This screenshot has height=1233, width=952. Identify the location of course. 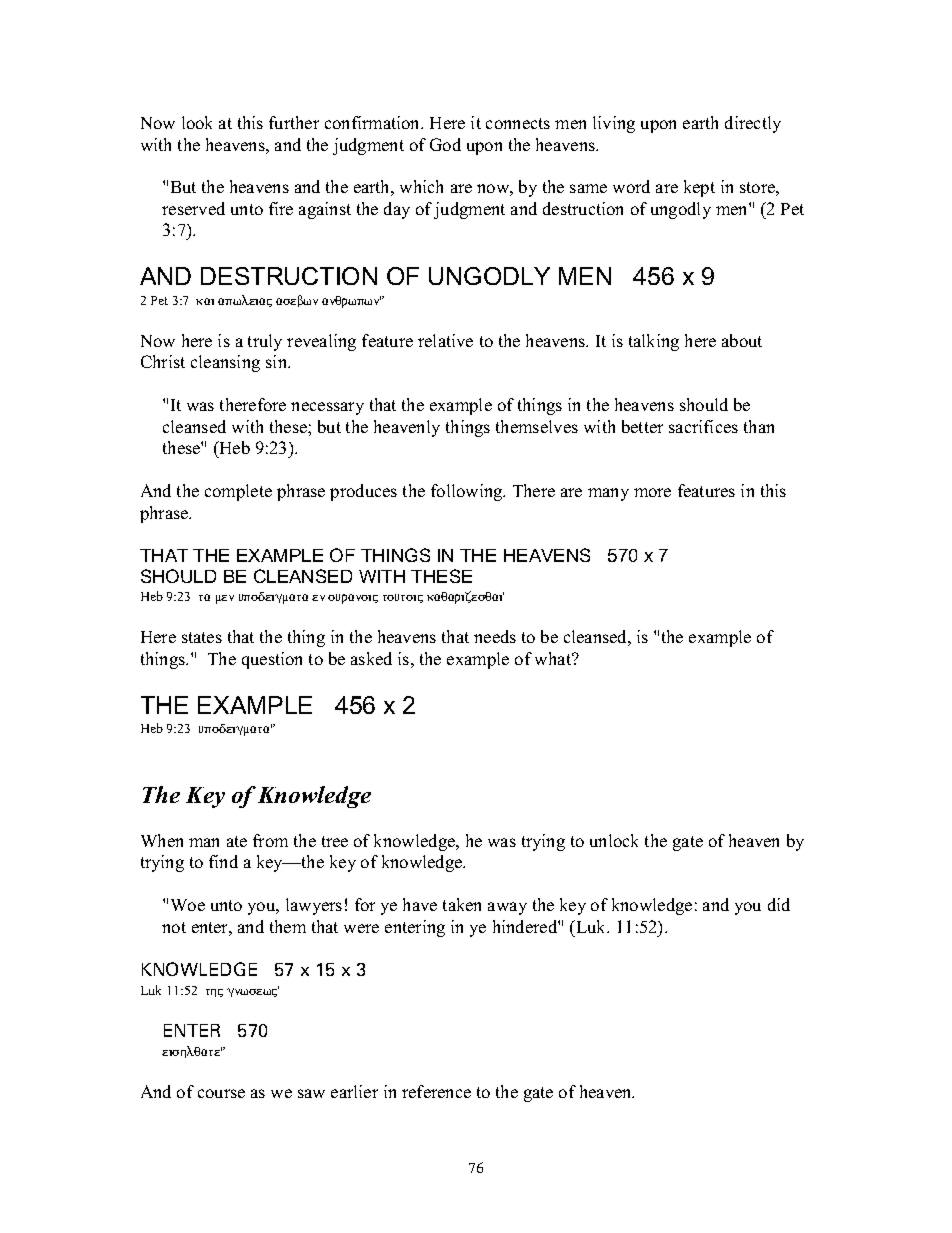
(221, 1093).
